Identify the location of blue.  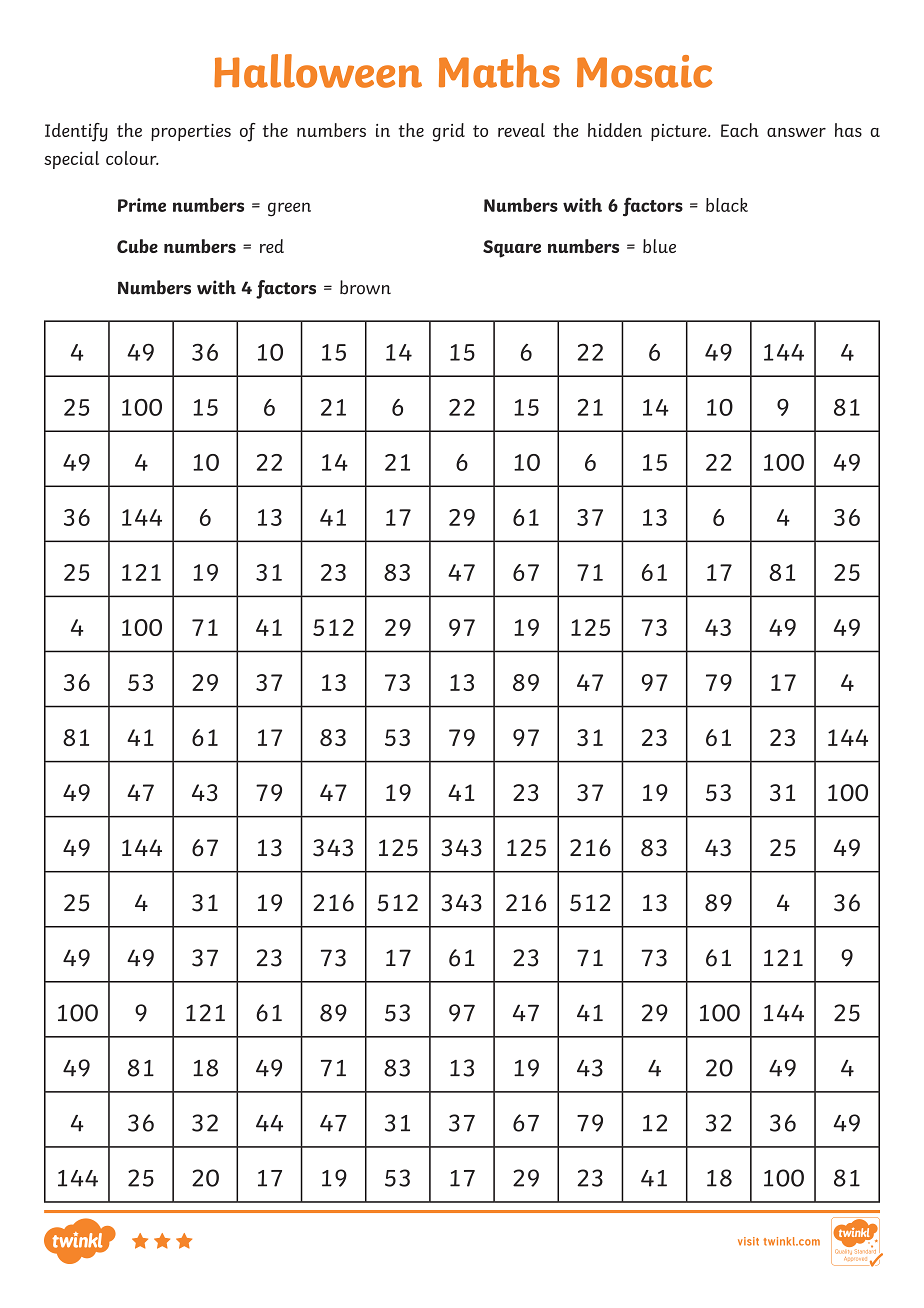
(659, 246).
